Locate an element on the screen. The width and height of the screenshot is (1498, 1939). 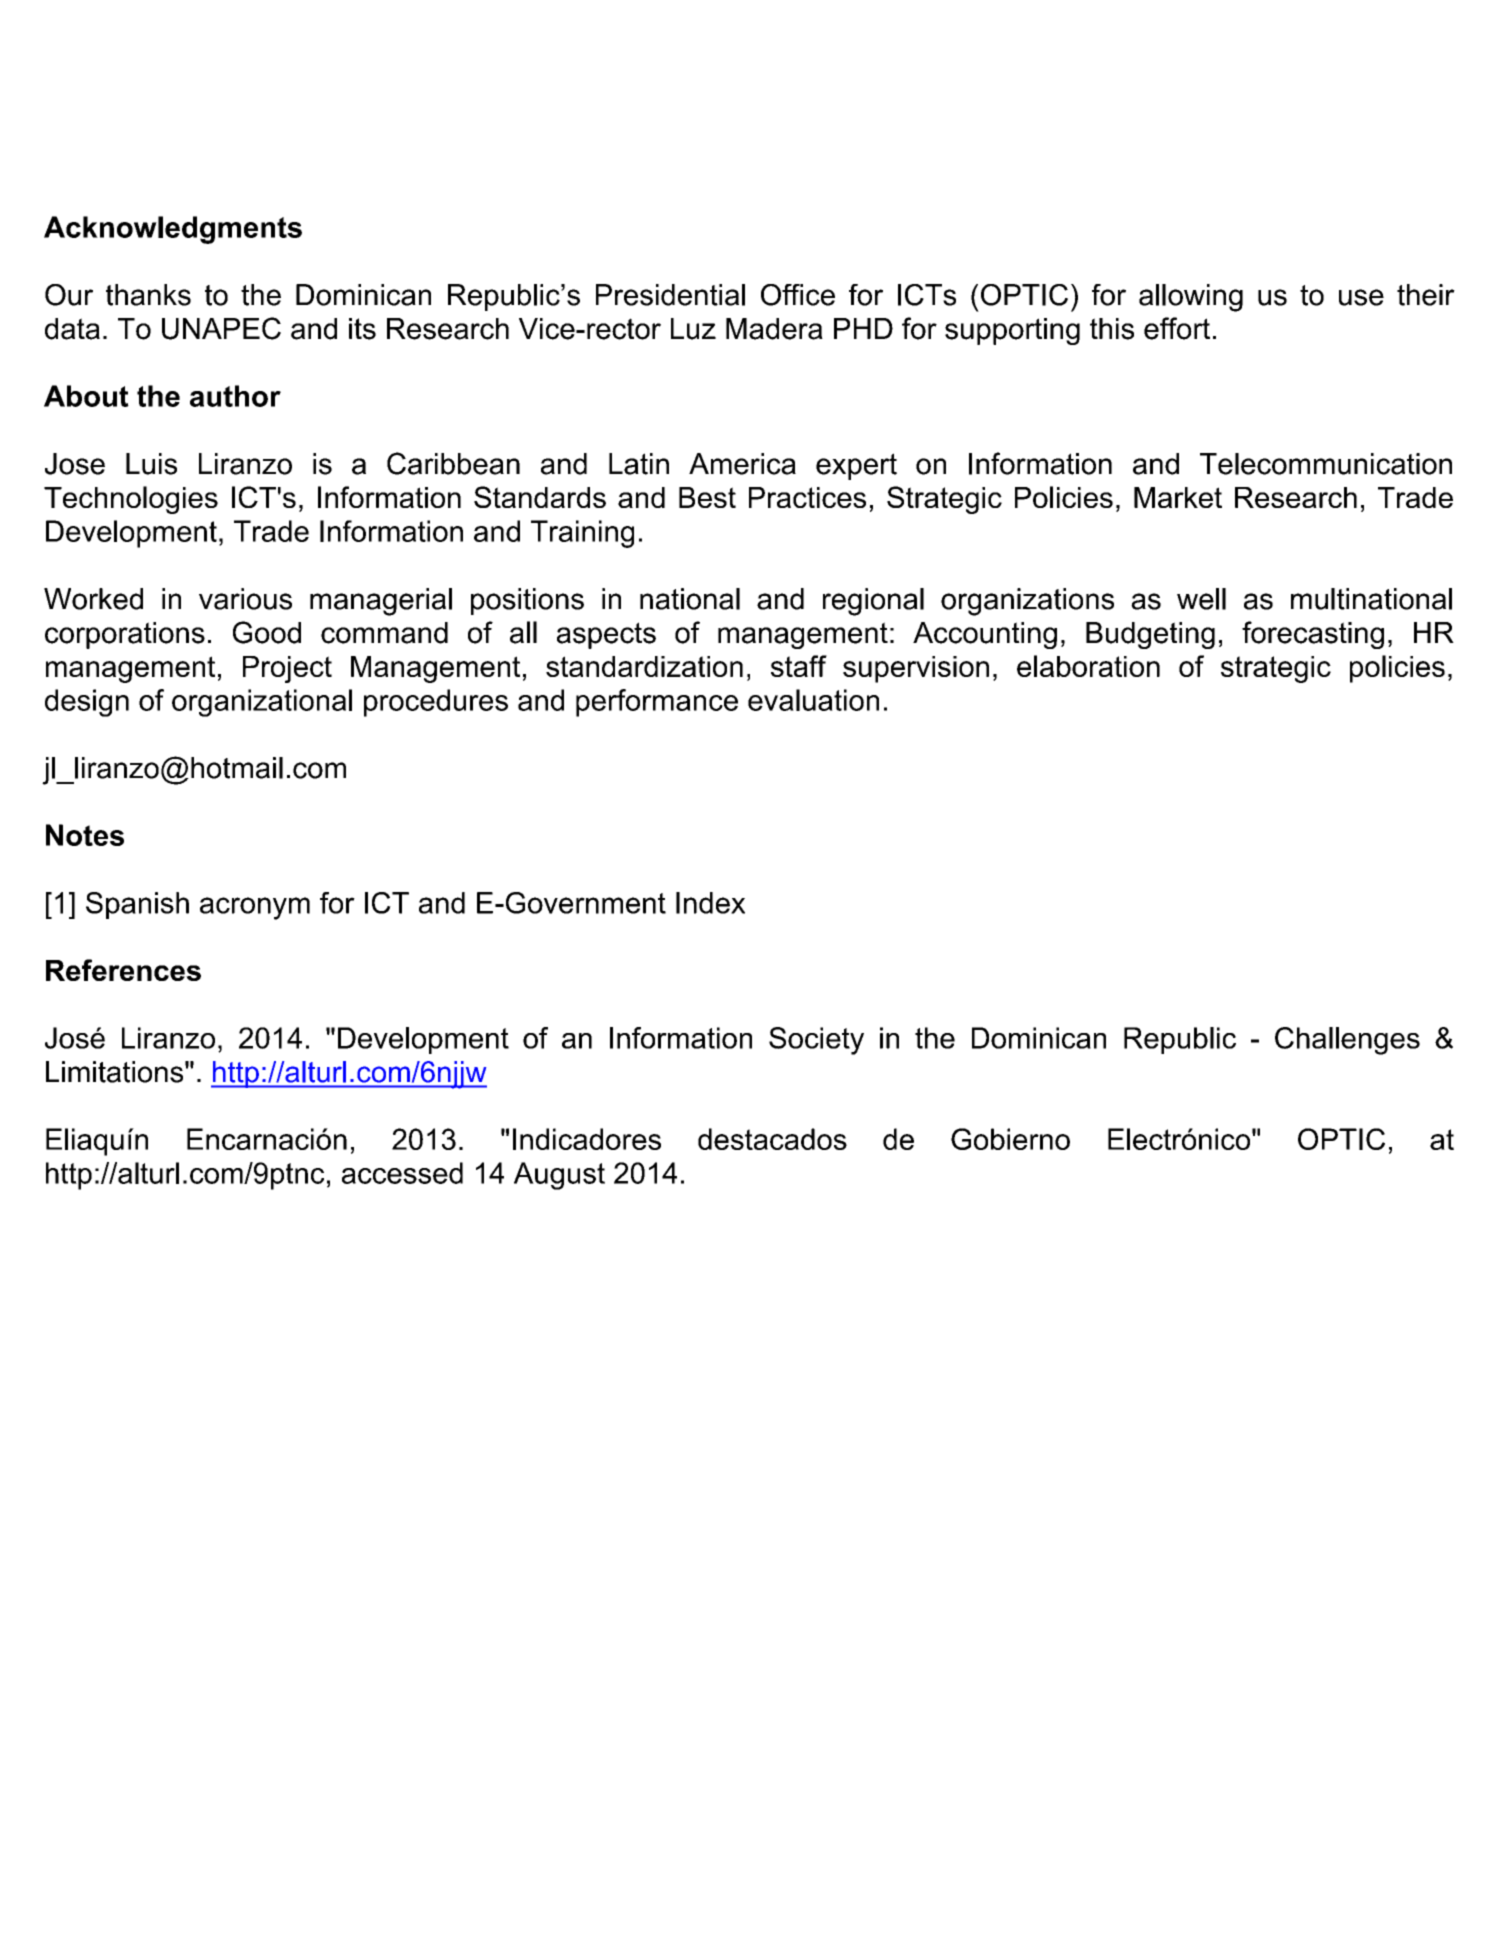
Office is located at coordinates (798, 295).
